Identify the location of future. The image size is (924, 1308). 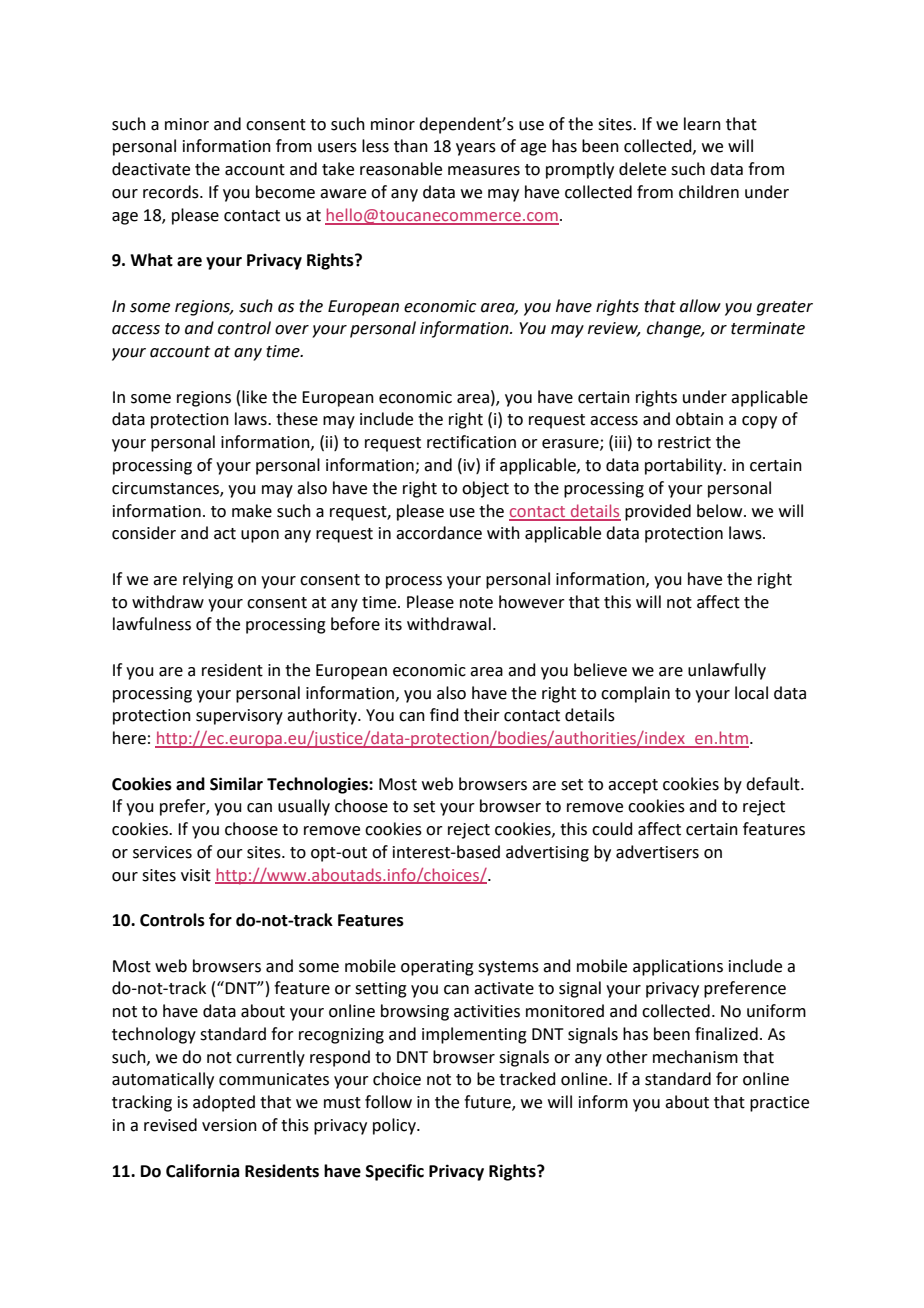
(488, 1103).
